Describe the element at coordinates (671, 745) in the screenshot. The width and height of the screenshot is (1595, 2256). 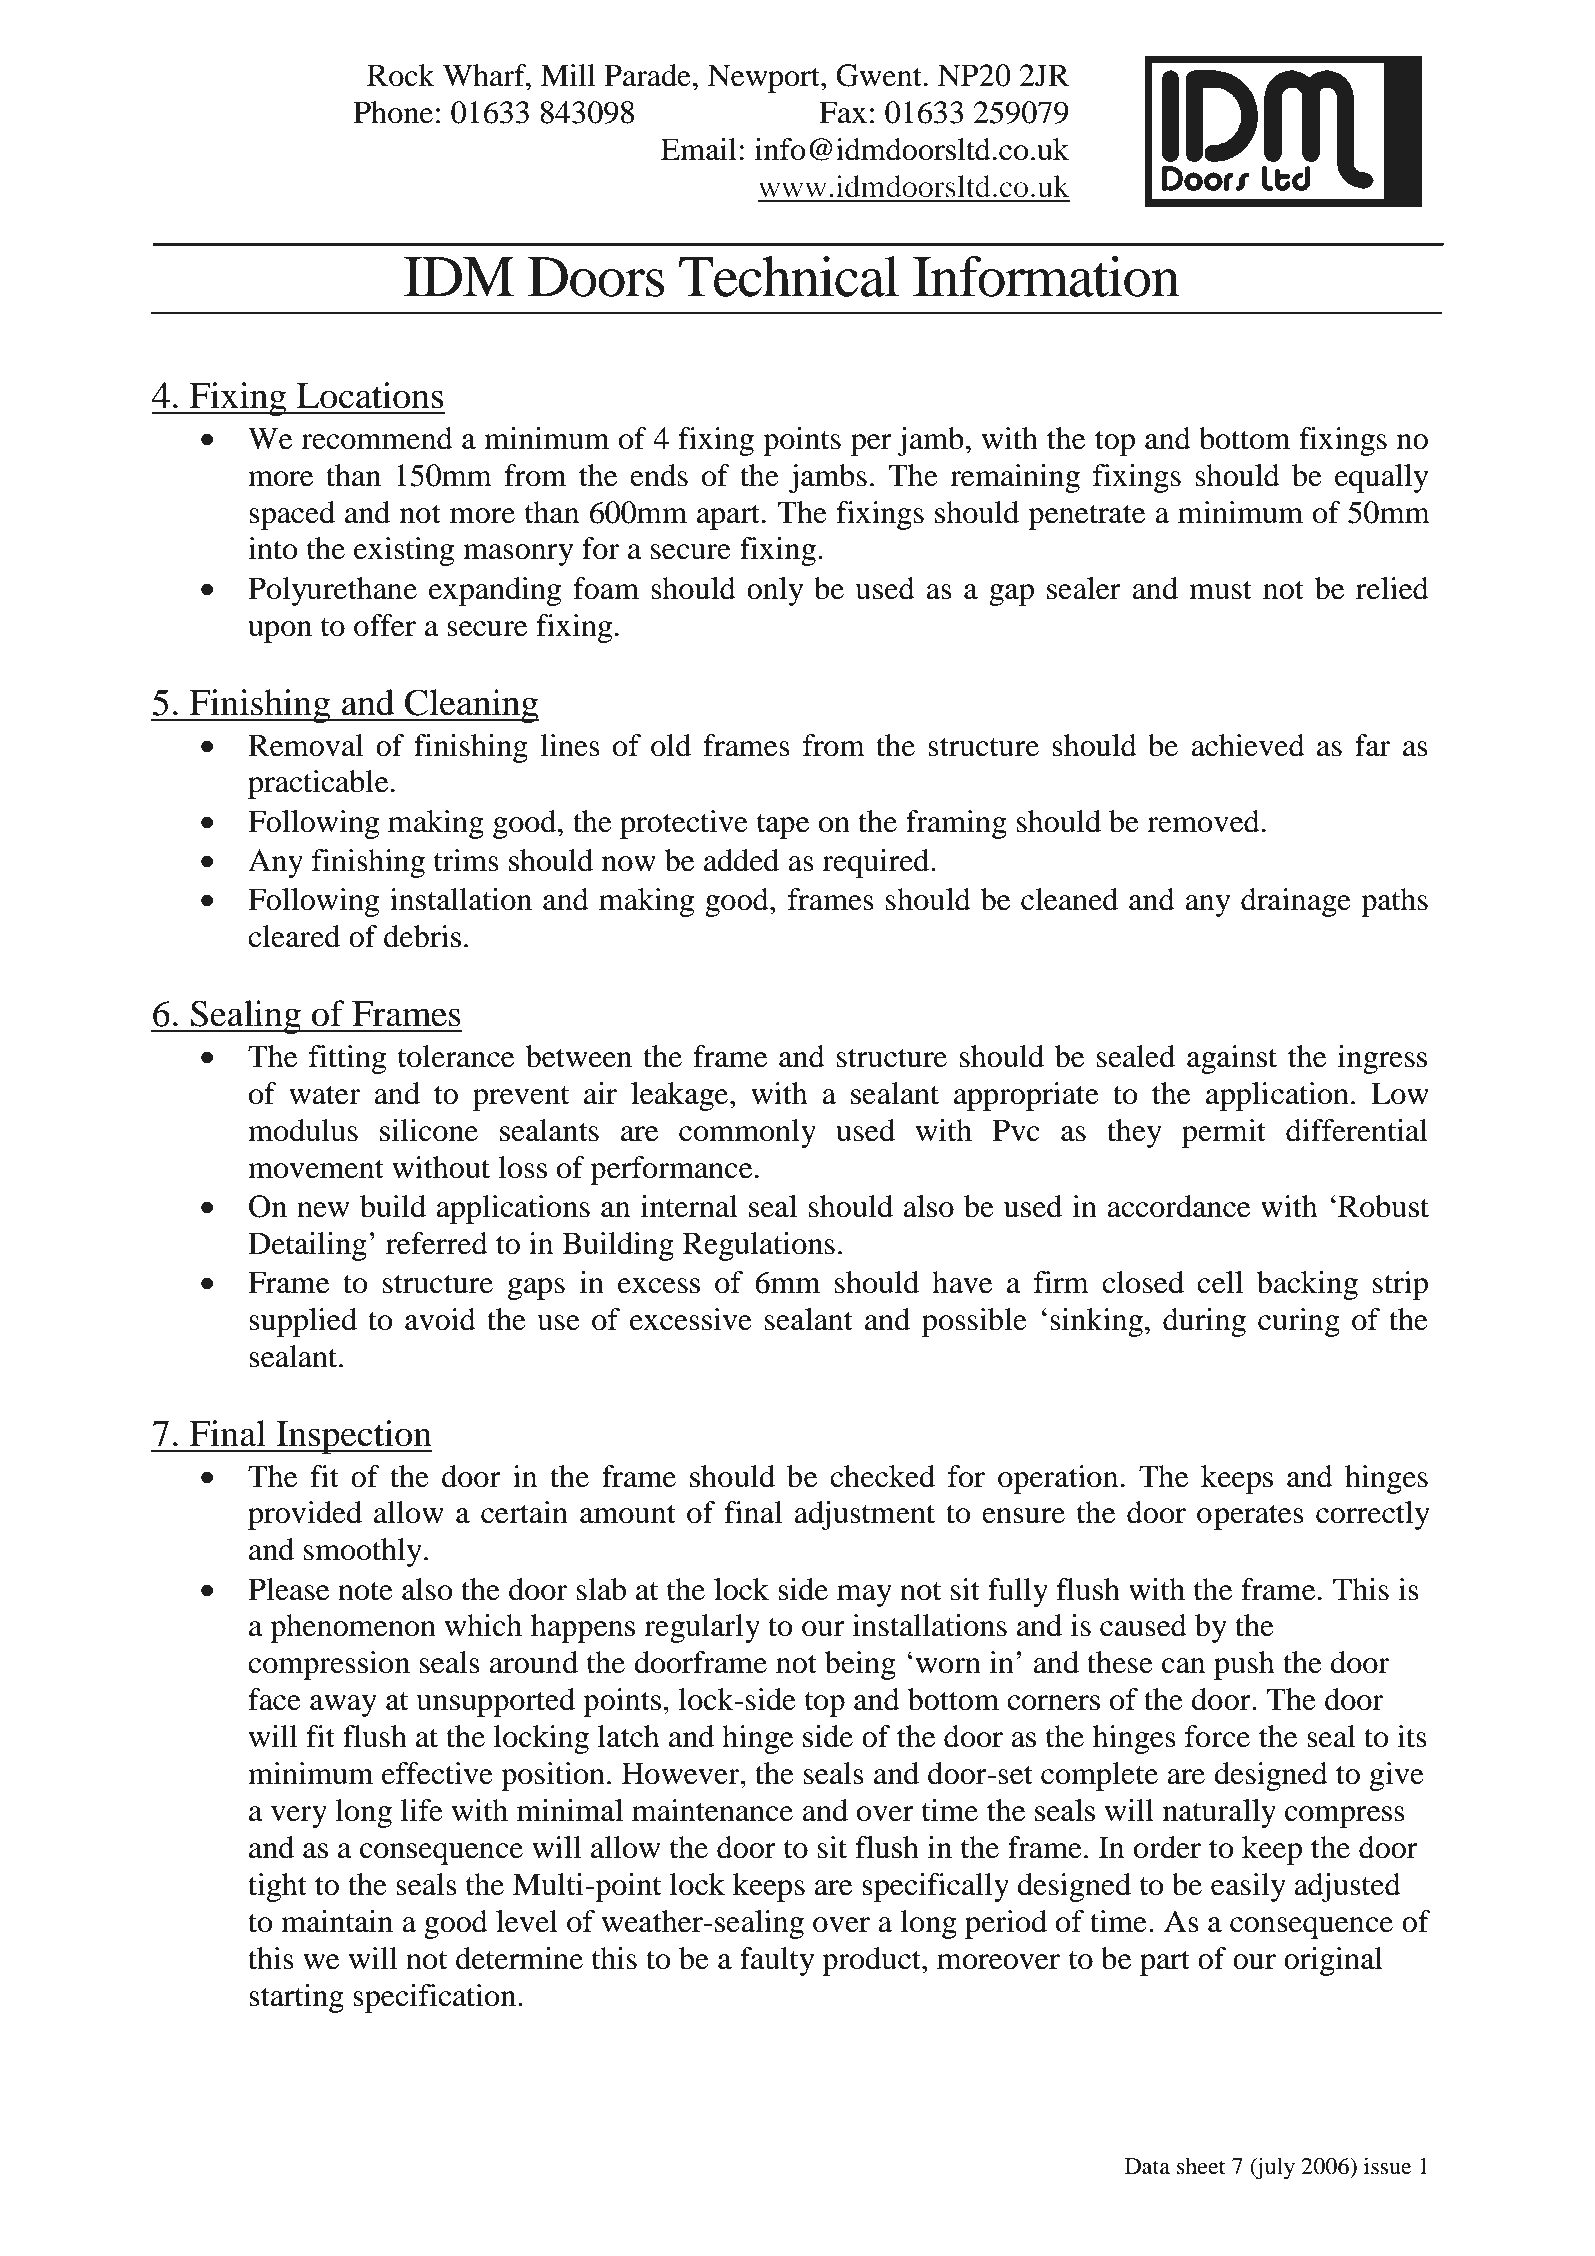
I see `old` at that location.
